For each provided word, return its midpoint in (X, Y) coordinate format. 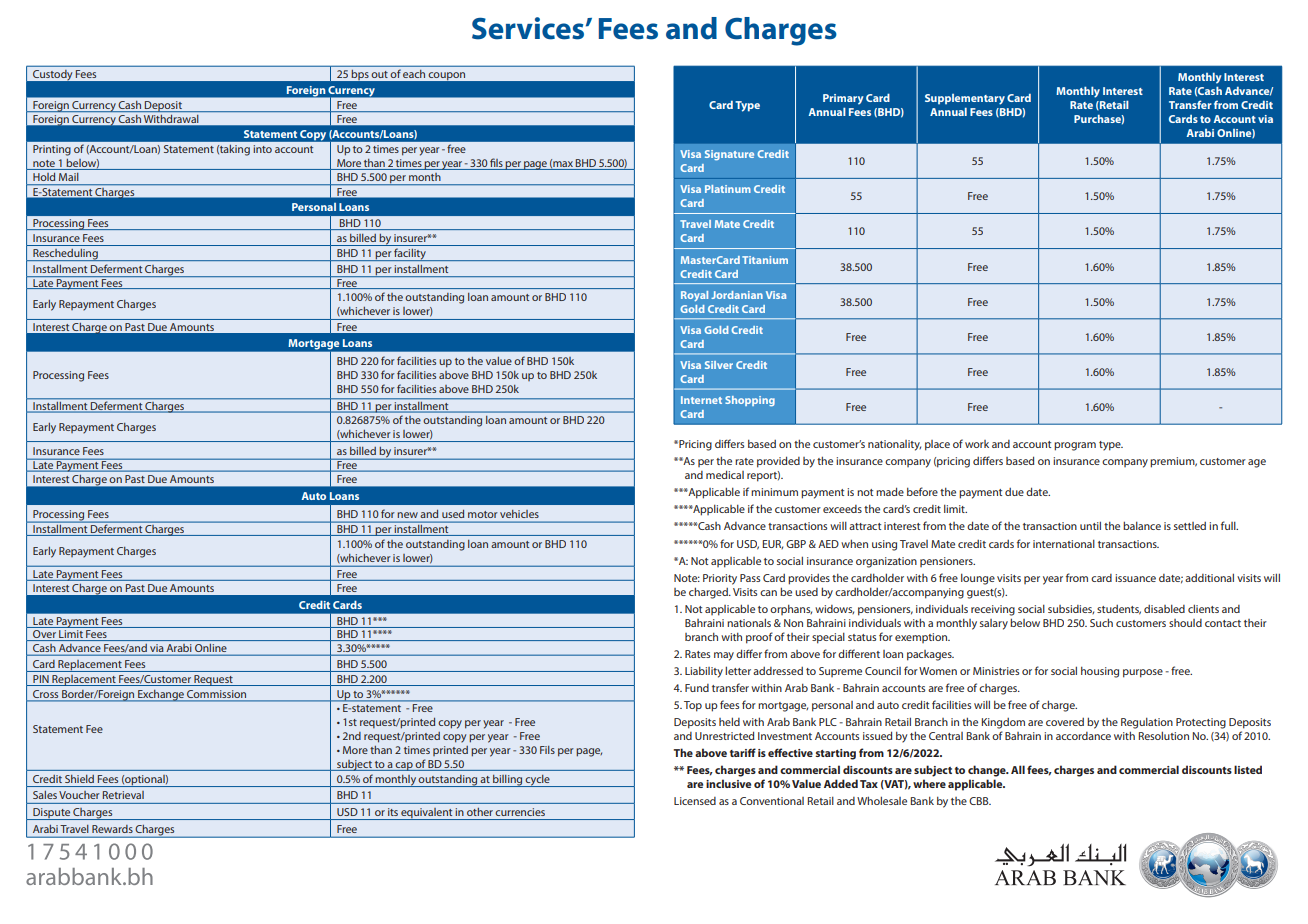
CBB (980, 801)
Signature (729, 155)
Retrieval (123, 795)
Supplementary (965, 99)
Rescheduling (65, 255)
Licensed (695, 801)
